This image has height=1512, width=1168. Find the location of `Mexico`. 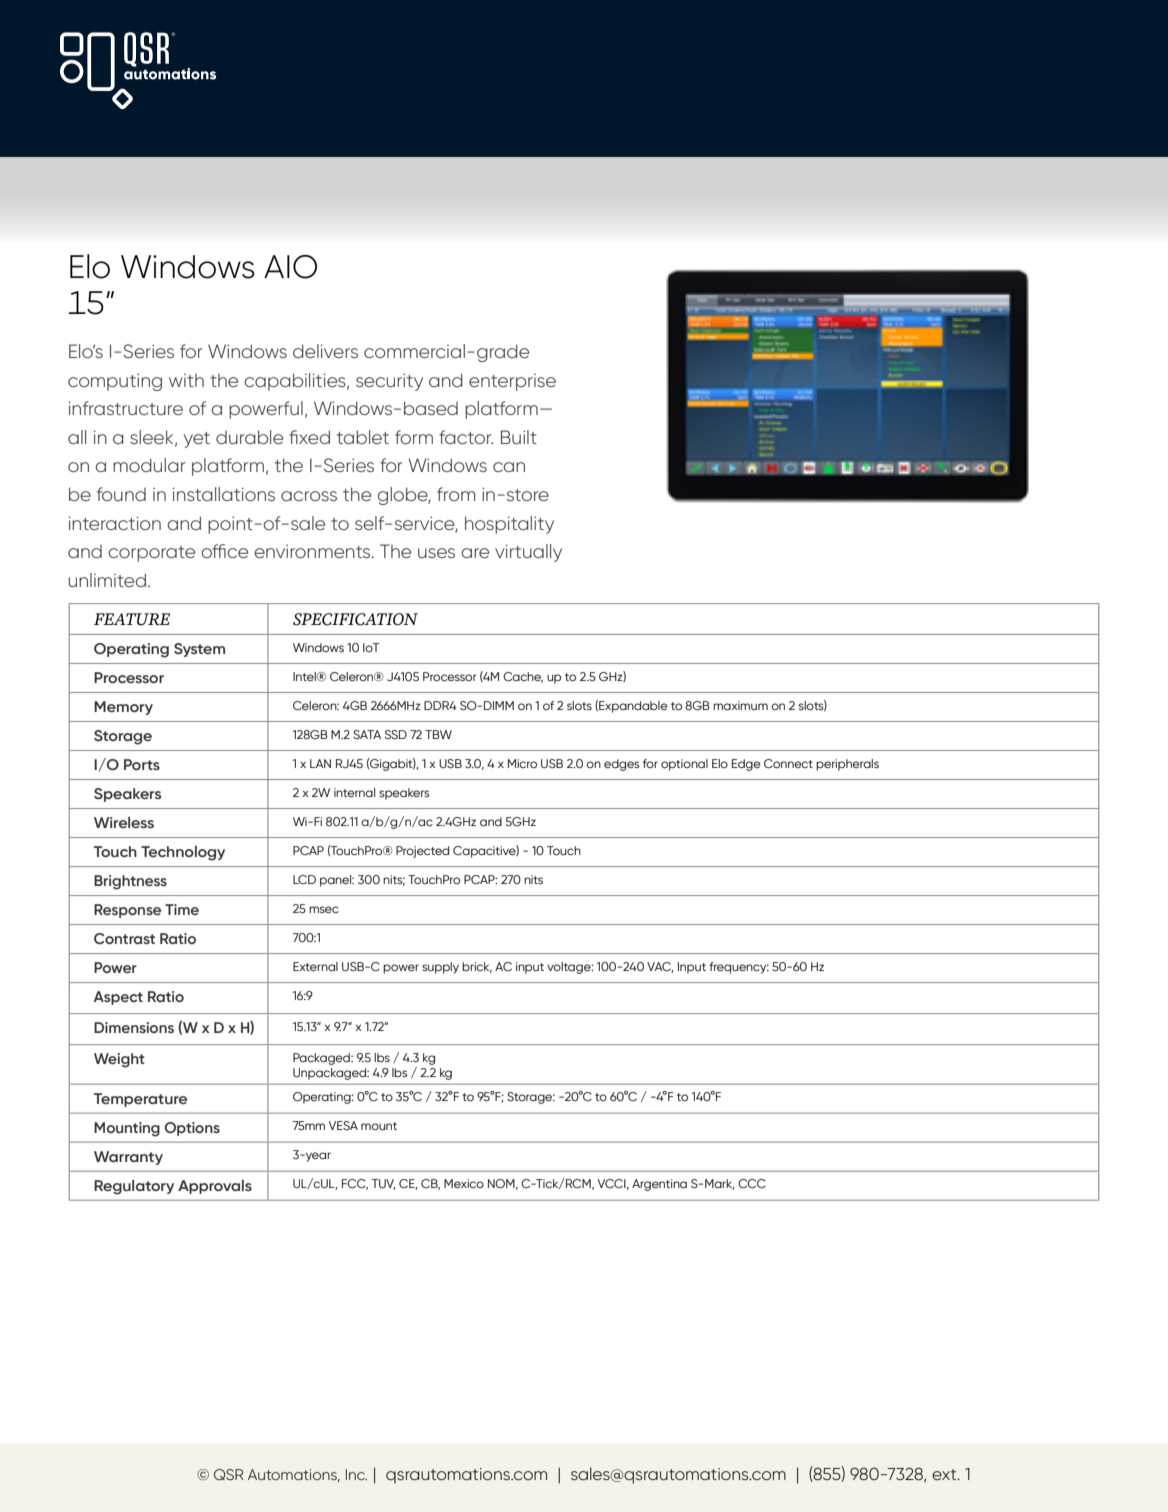

Mexico is located at coordinates (464, 1183).
